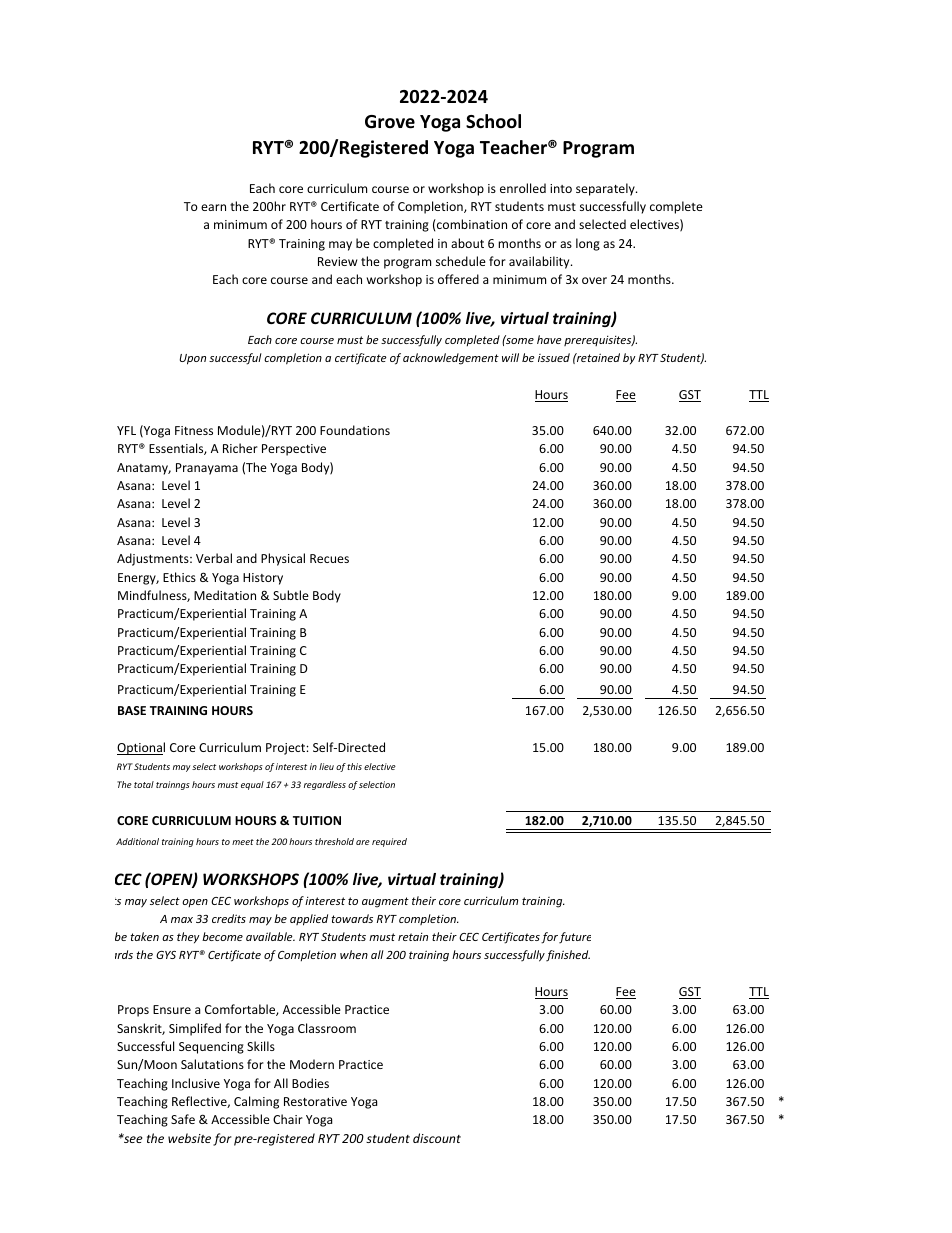  What do you see at coordinates (225, 595) in the screenshot?
I see `Meditation` at bounding box center [225, 595].
